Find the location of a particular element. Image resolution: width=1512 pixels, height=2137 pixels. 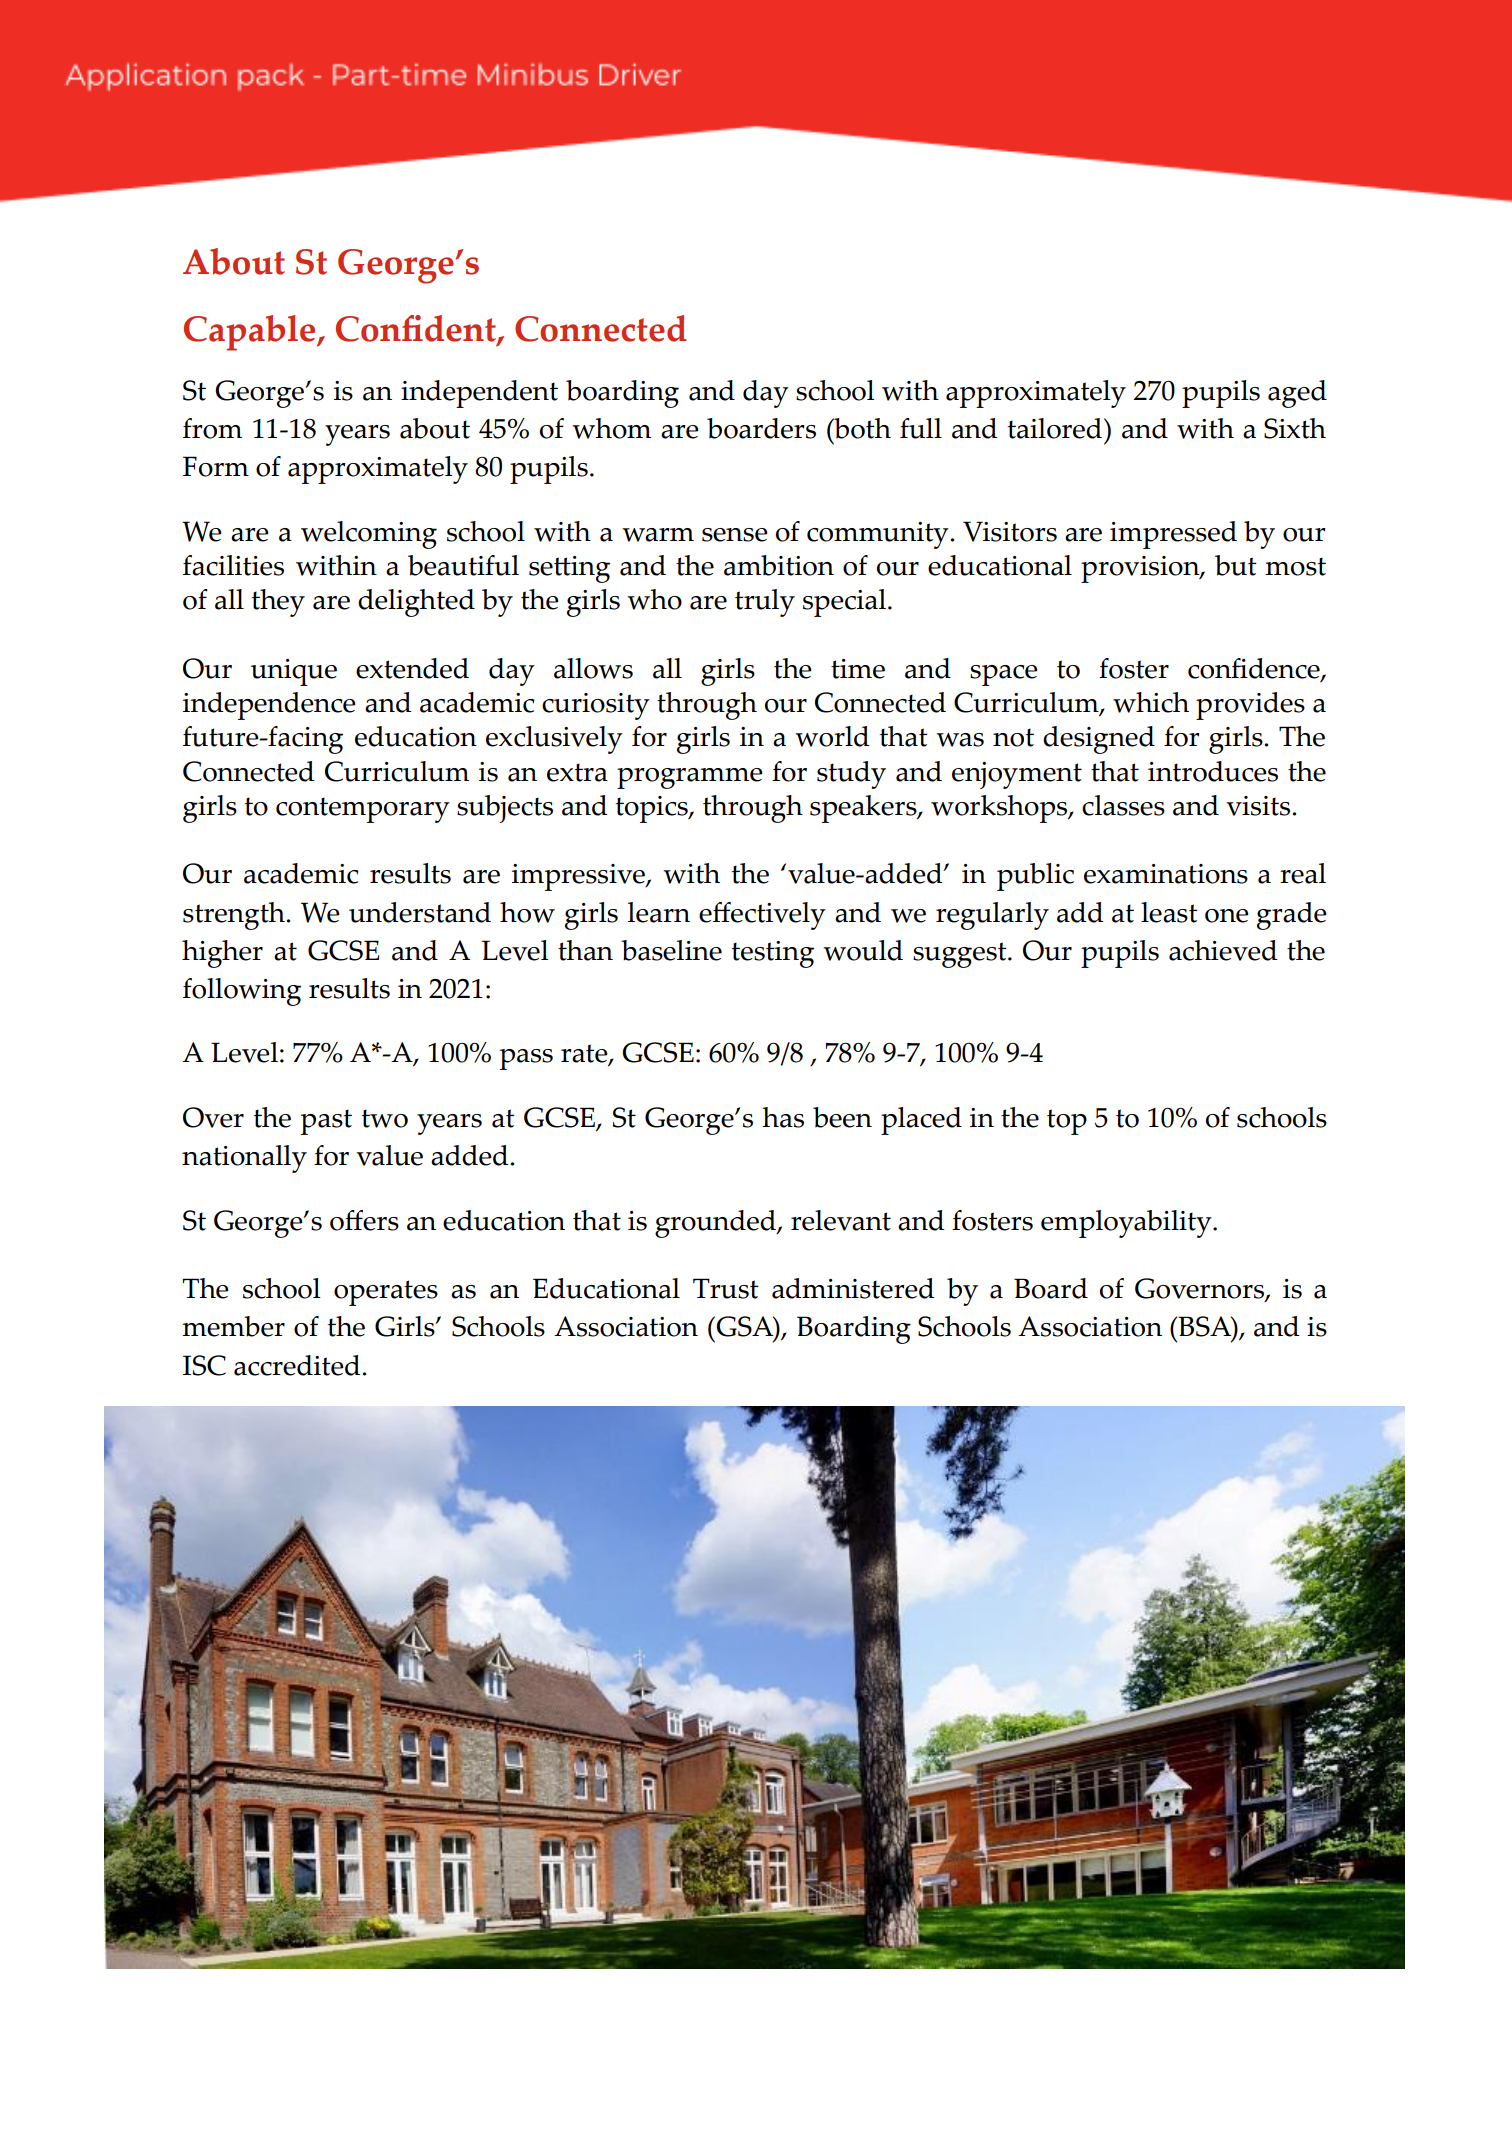

accredited is located at coordinates (297, 1365).
